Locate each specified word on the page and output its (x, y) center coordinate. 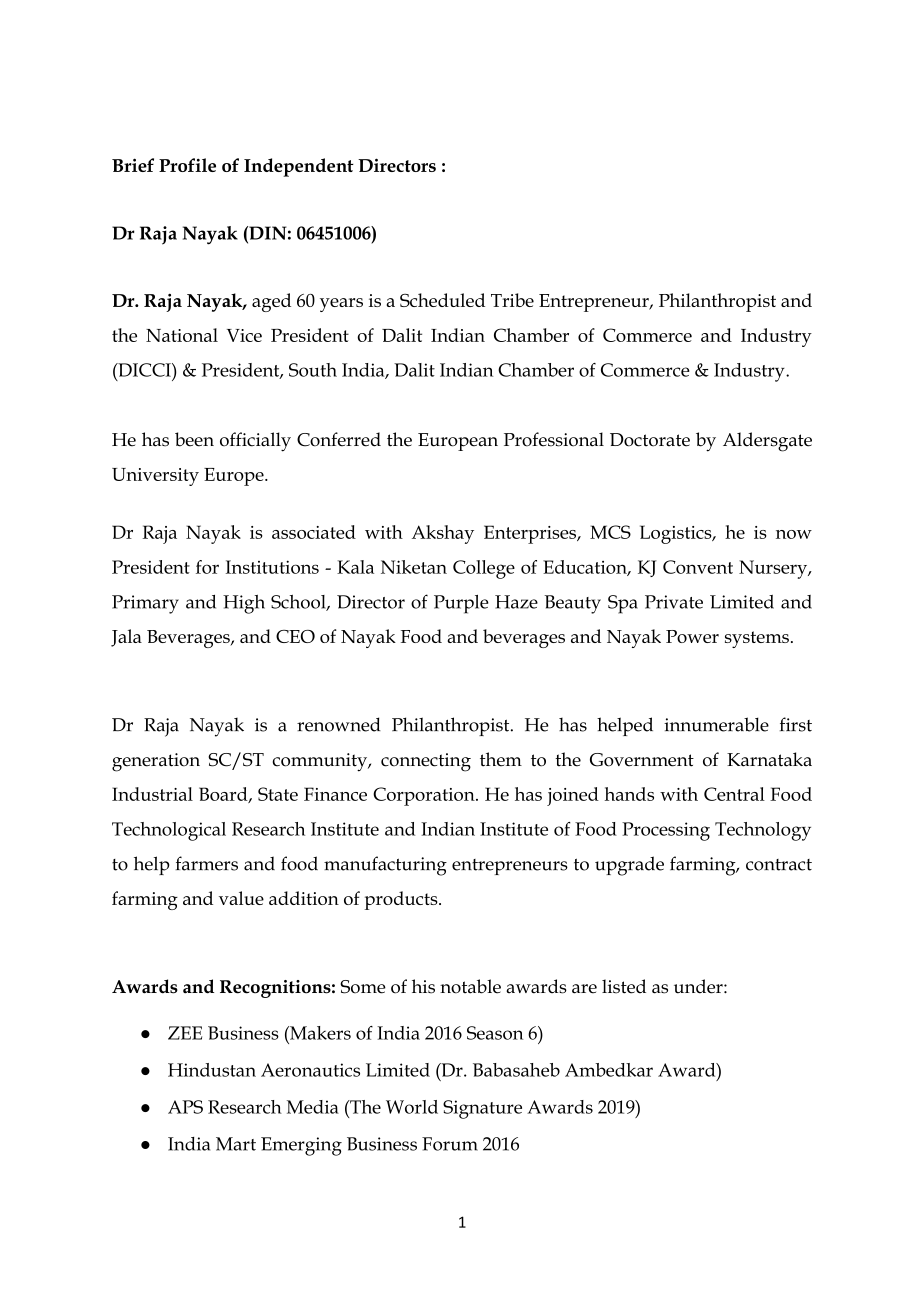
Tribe (512, 300)
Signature (482, 1109)
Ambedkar (609, 1070)
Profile (187, 165)
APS (185, 1107)
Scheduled (442, 300)
